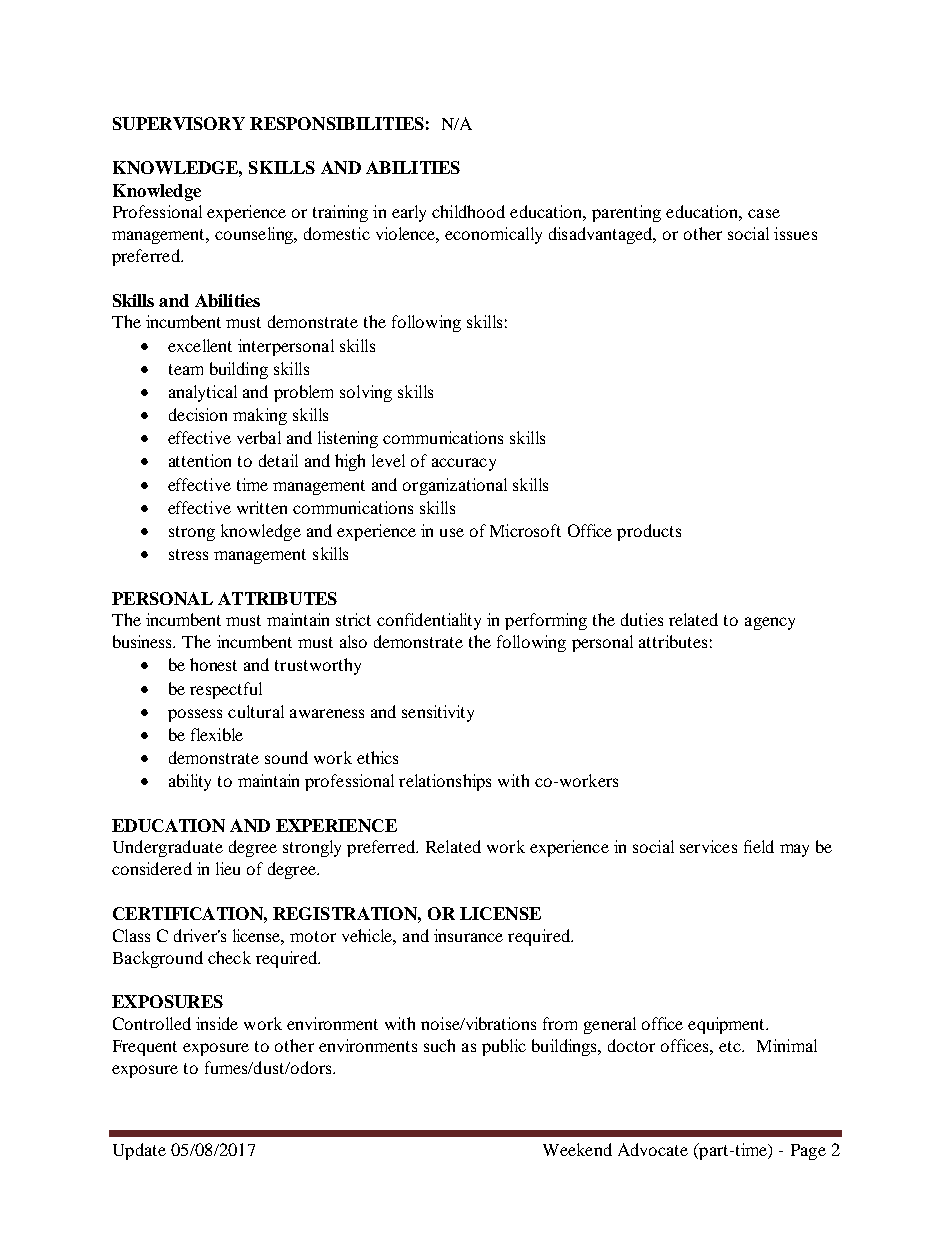 This screenshot has width=952, height=1233. What do you see at coordinates (764, 213) in the screenshot?
I see `case` at bounding box center [764, 213].
